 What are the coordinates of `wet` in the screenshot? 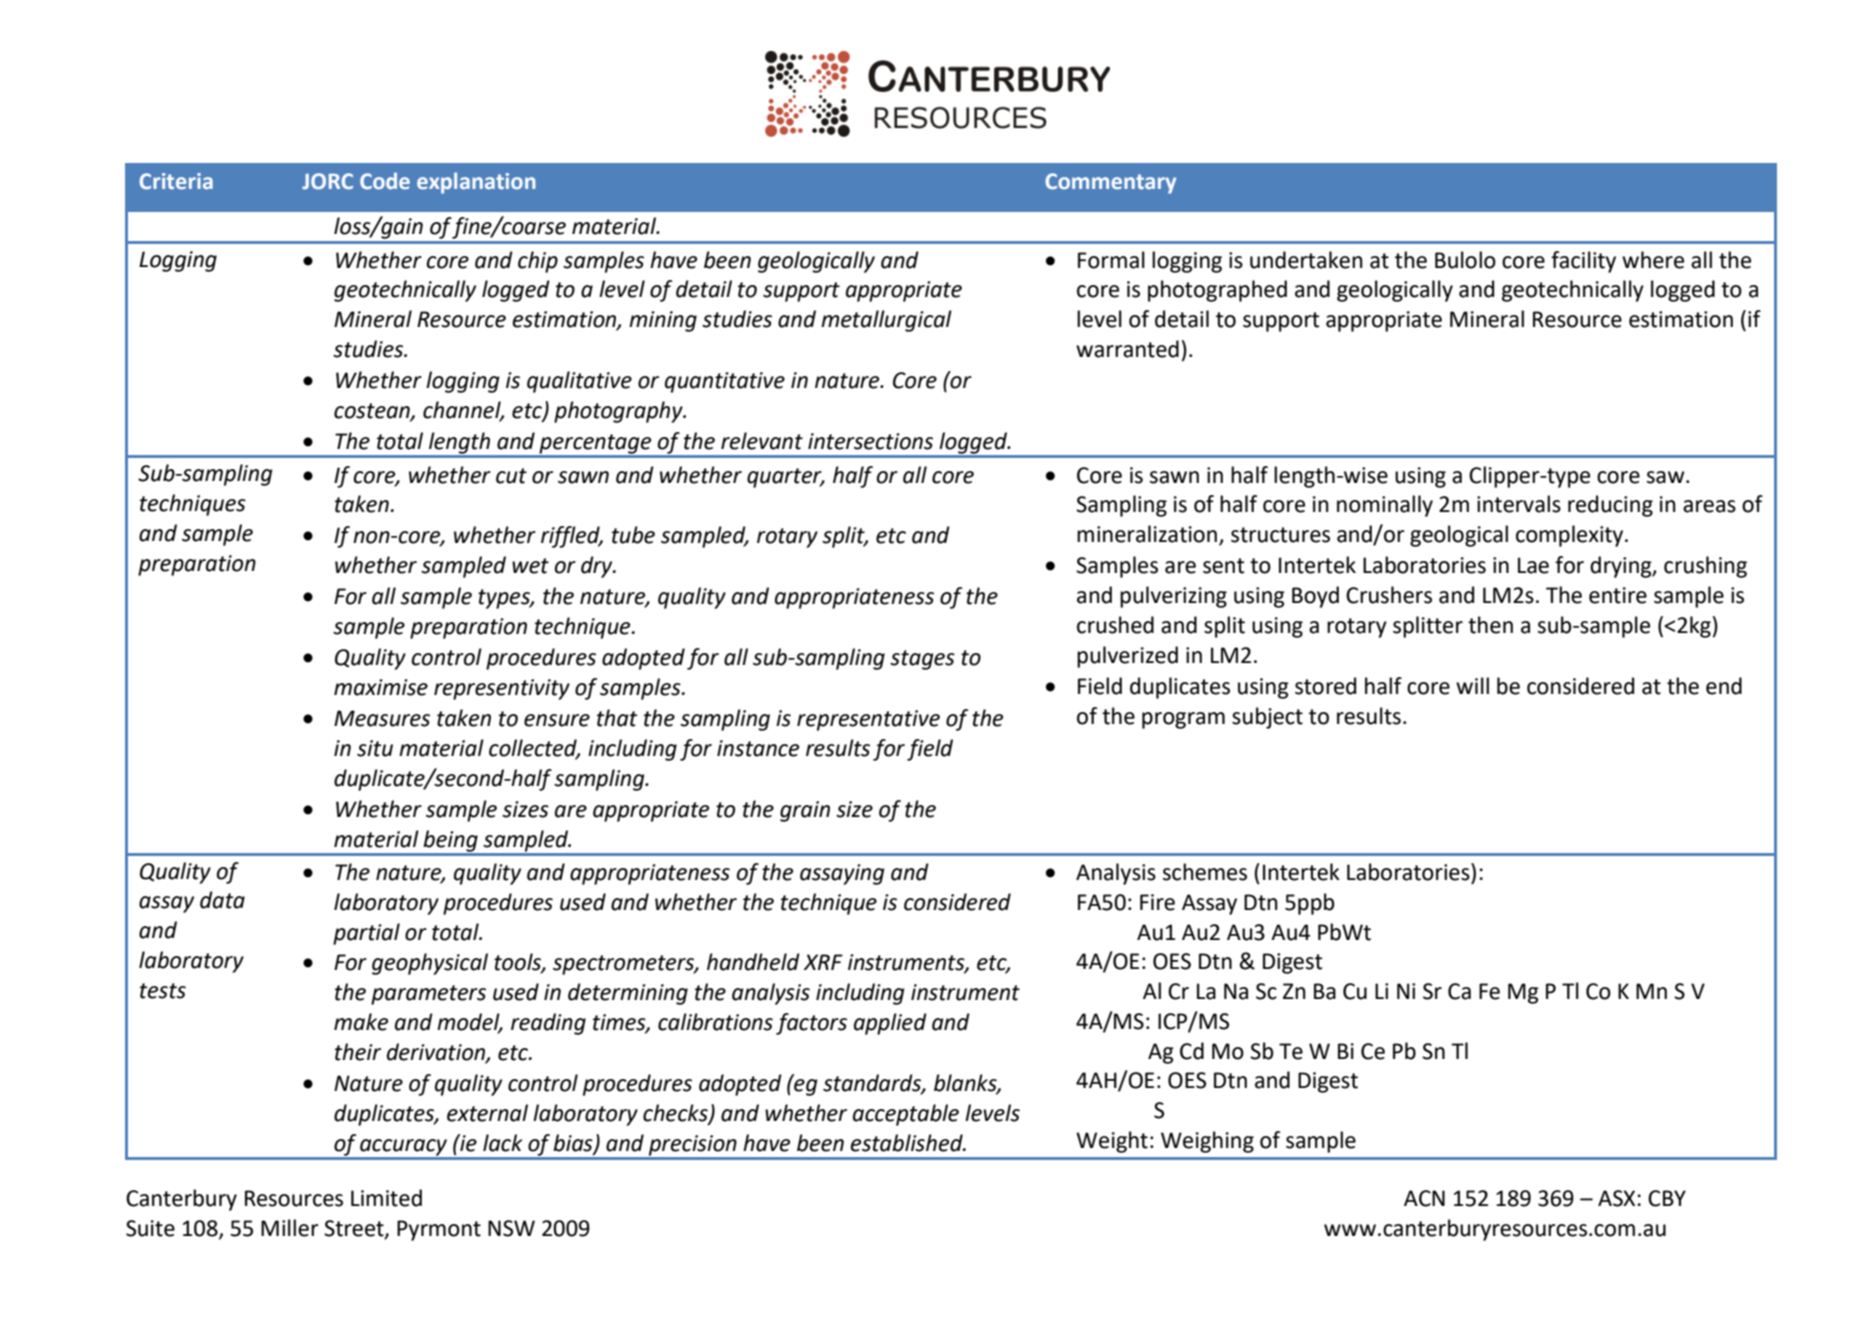 It's located at (530, 566).
